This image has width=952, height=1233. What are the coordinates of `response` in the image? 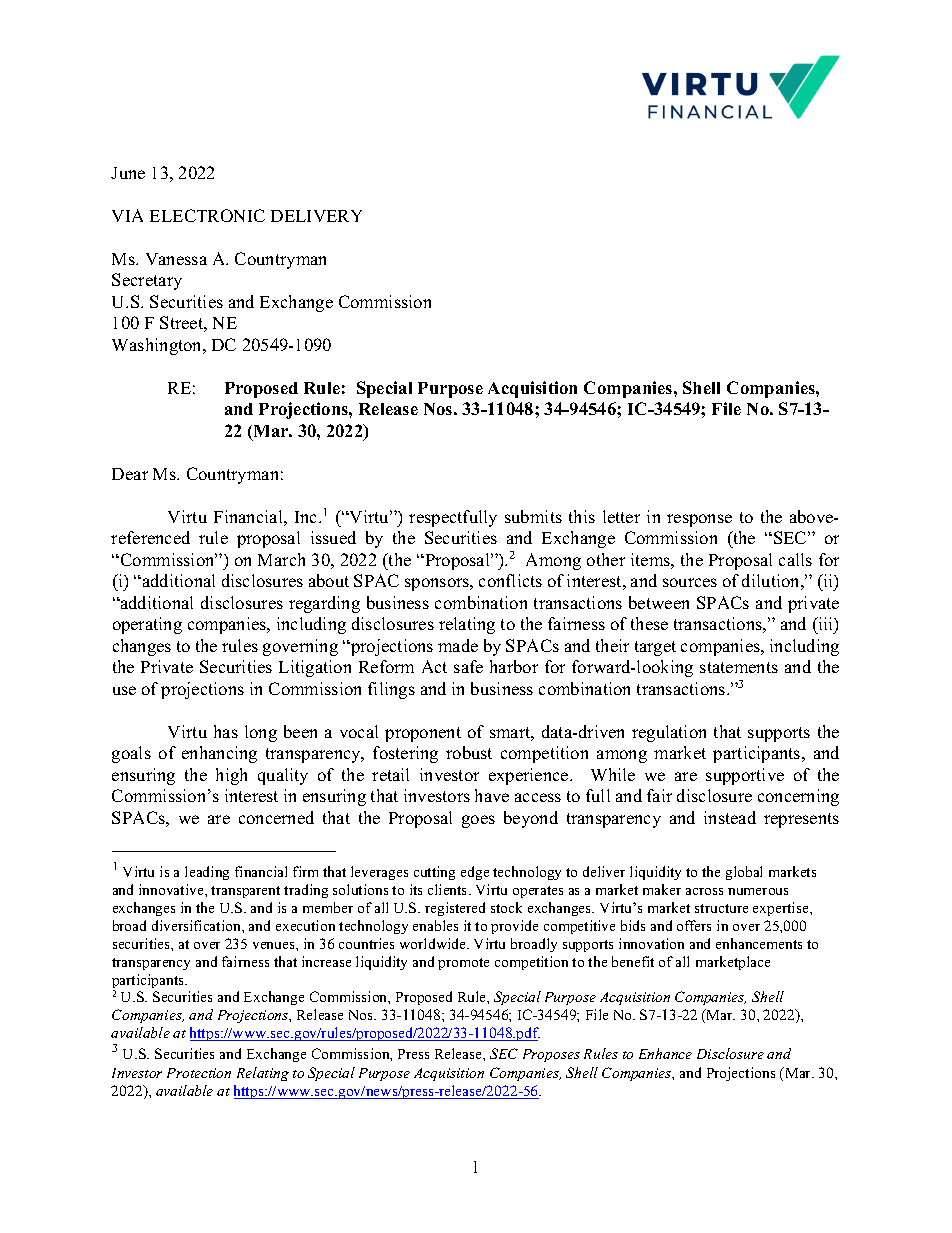 It's located at (699, 520).
